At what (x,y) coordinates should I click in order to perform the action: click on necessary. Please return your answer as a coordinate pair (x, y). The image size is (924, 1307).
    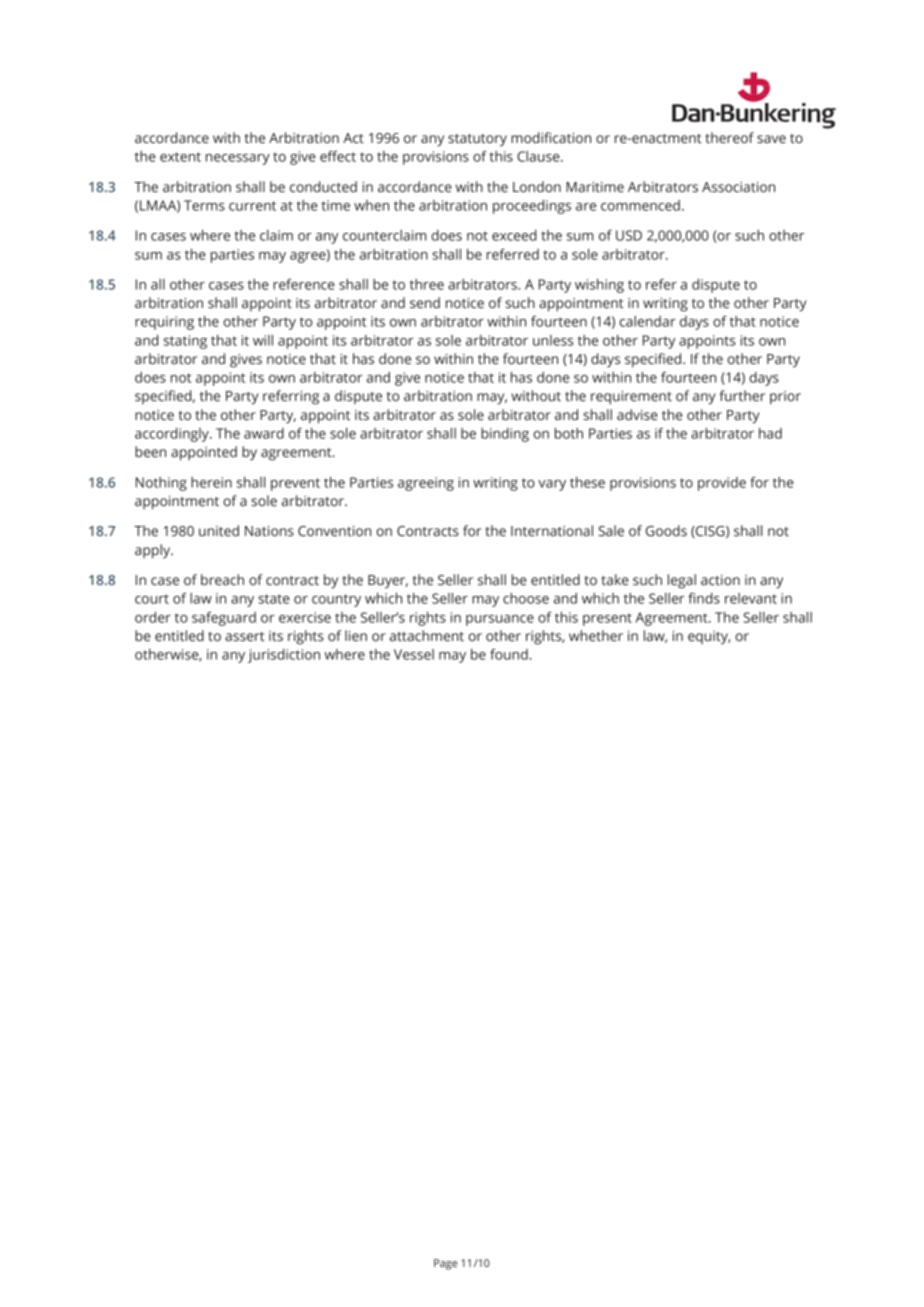
    Looking at the image, I should click on (238, 159).
